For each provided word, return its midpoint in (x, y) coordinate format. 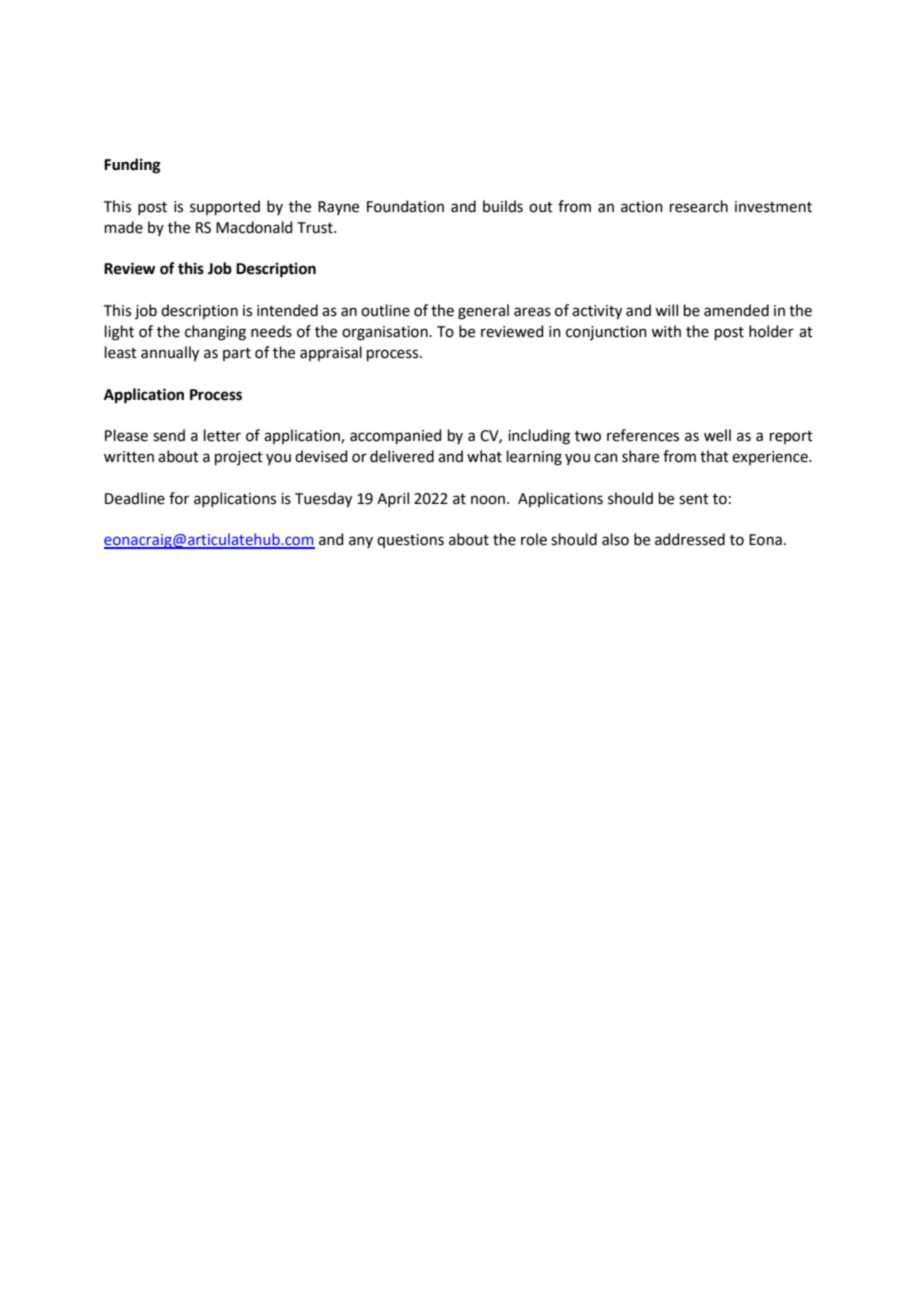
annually (170, 354)
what (484, 456)
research (699, 206)
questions (410, 541)
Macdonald (254, 227)
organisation (386, 333)
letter (222, 435)
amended (736, 310)
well (717, 435)
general (483, 312)
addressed (690, 539)
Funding (132, 166)
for (179, 498)
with (666, 331)
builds (503, 206)
